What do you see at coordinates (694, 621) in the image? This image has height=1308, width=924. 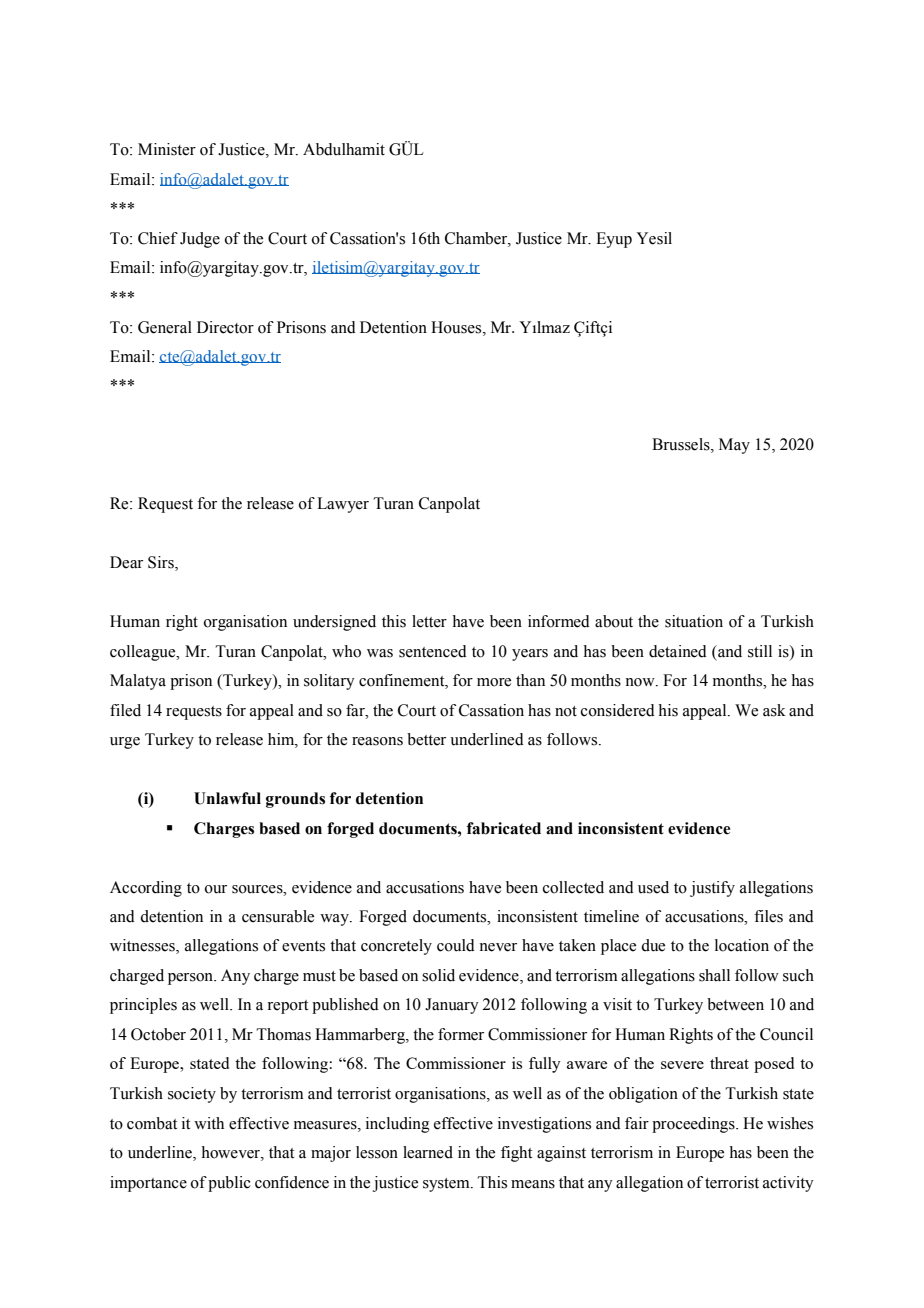 I see `situation` at bounding box center [694, 621].
